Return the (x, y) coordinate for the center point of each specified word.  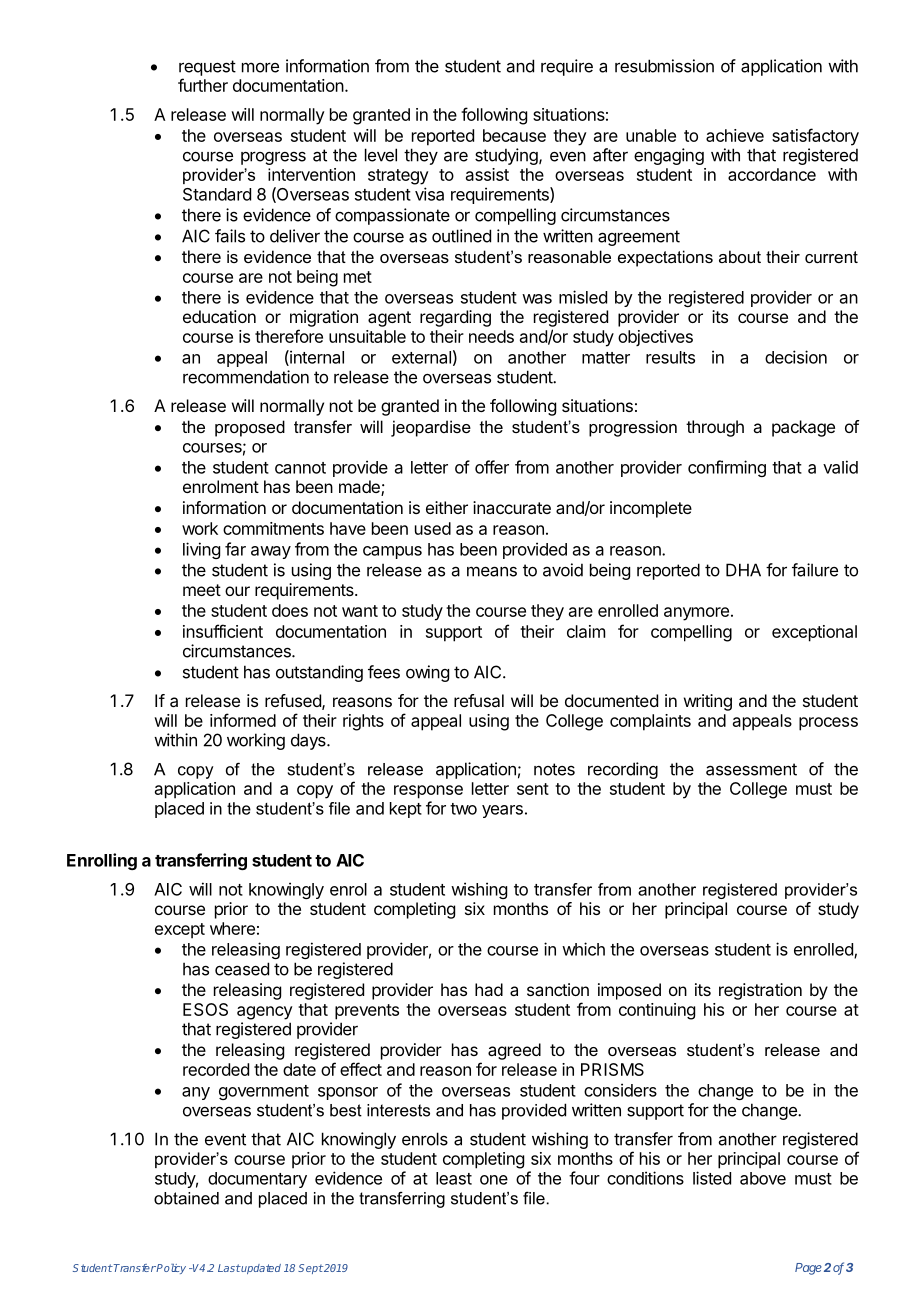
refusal (479, 700)
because (514, 135)
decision (796, 357)
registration (760, 991)
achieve (735, 135)
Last (229, 1268)
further (203, 85)
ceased (242, 969)
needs (491, 336)
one (494, 1180)
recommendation (246, 377)
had (489, 989)
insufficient (223, 631)
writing (708, 702)
